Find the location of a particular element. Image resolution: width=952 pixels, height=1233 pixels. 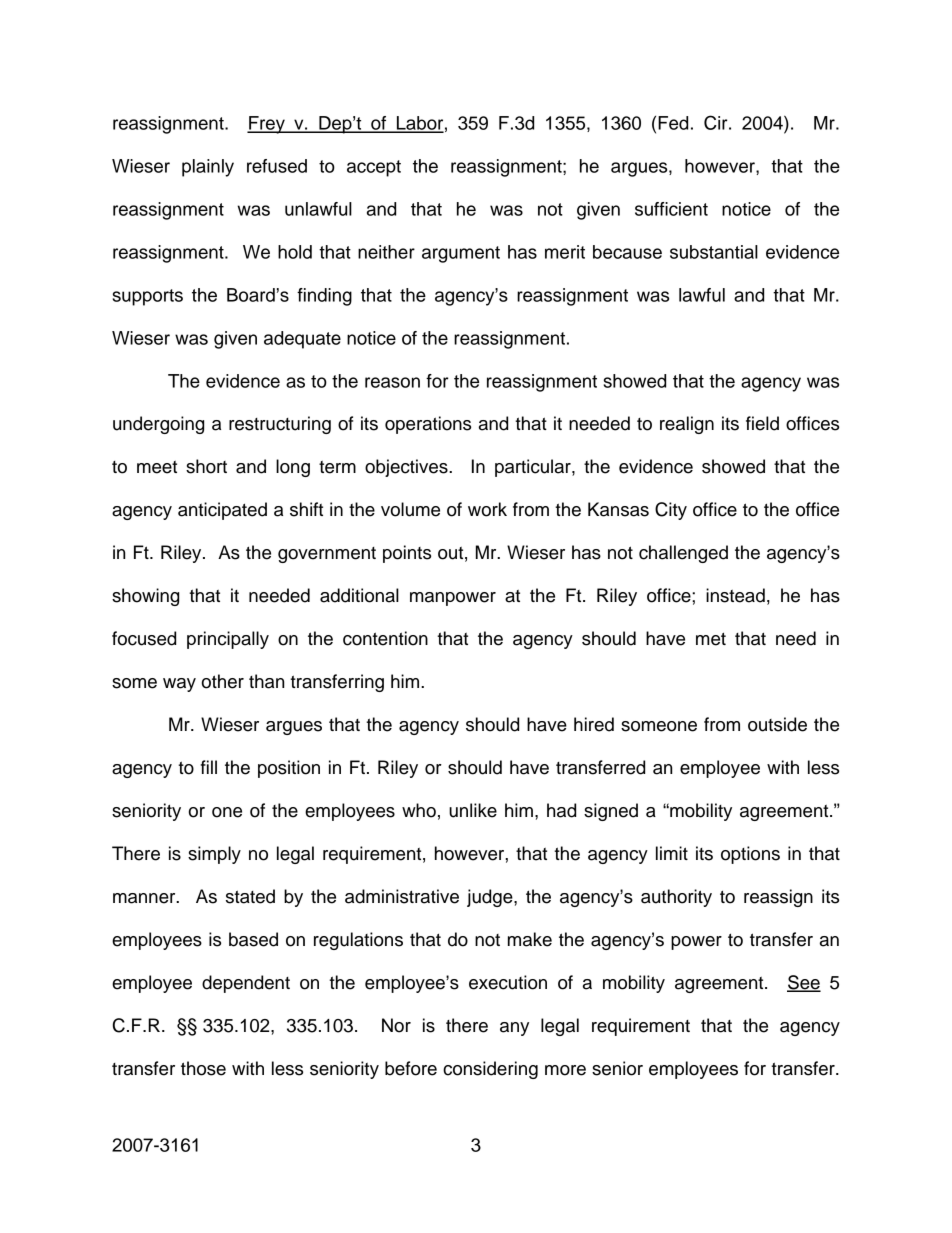

realign is located at coordinates (687, 425).
